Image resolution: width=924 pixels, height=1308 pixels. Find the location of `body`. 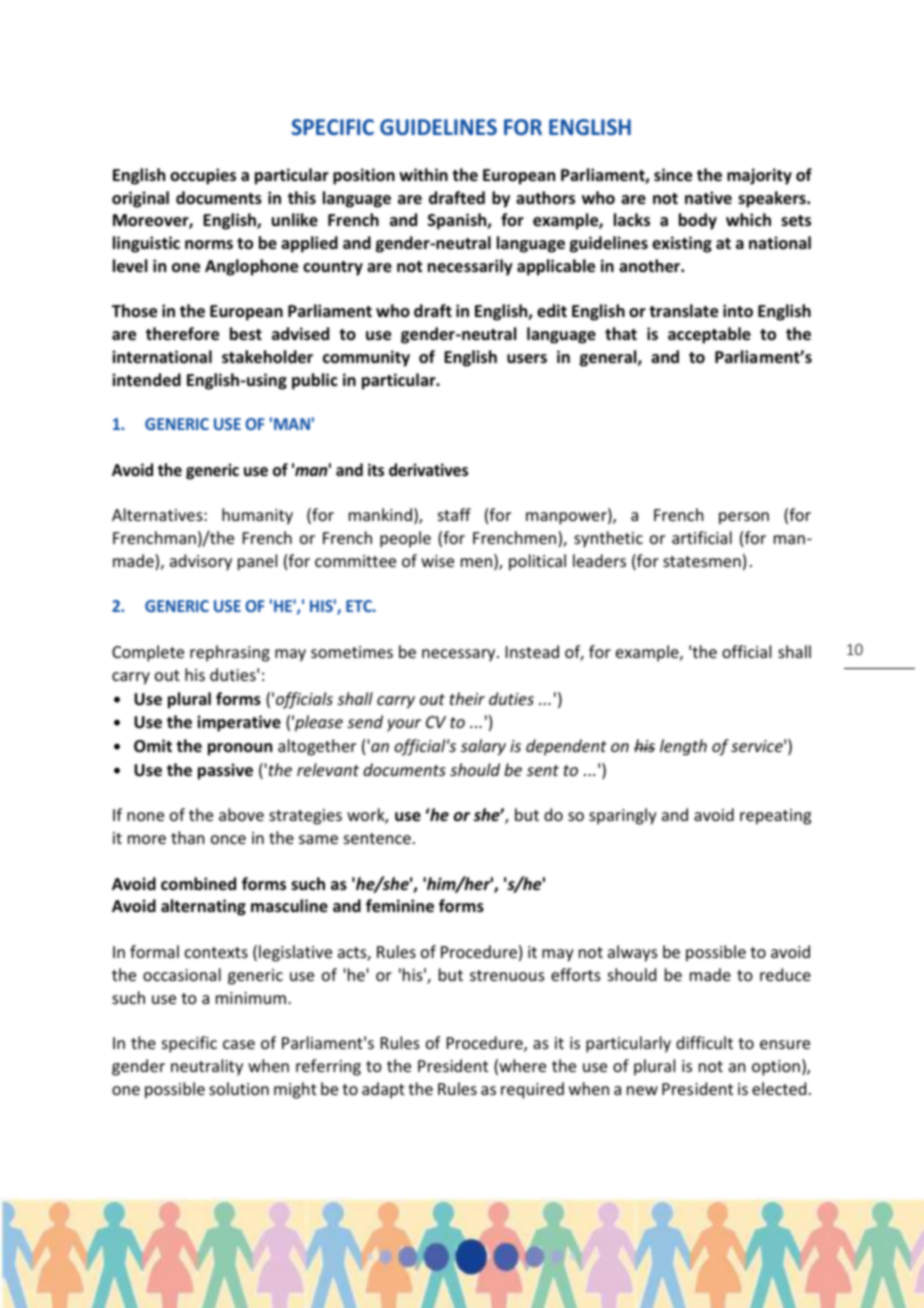

body is located at coordinates (698, 221).
